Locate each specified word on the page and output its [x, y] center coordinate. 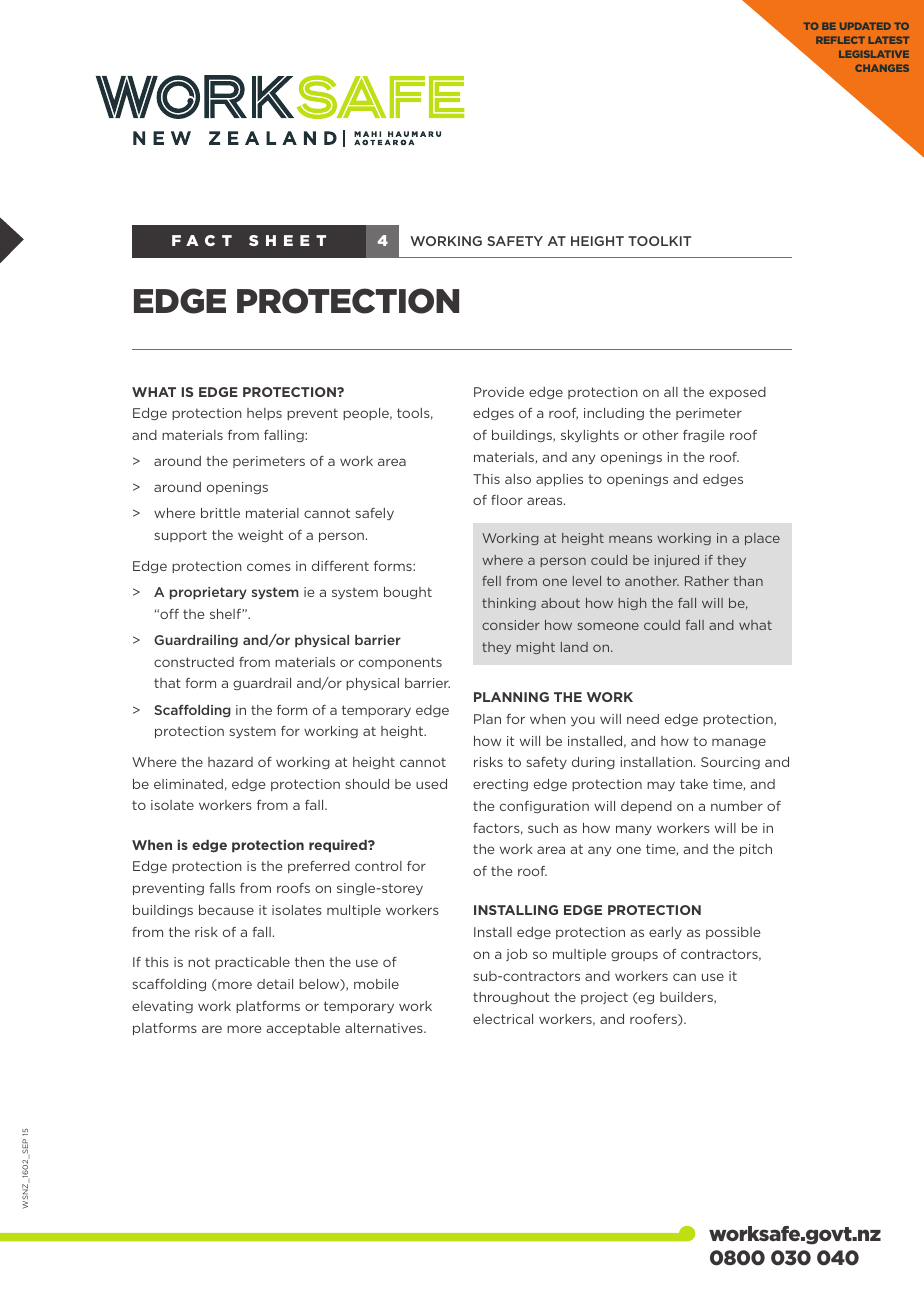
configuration [544, 807]
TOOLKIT [659, 241]
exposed [737, 393]
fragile [704, 436]
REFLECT [840, 40]
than [748, 581]
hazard [230, 762]
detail [275, 984]
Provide [499, 392]
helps [264, 414]
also [518, 479]
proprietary [208, 593]
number [737, 806]
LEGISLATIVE [874, 54]
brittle [220, 513]
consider [511, 625]
